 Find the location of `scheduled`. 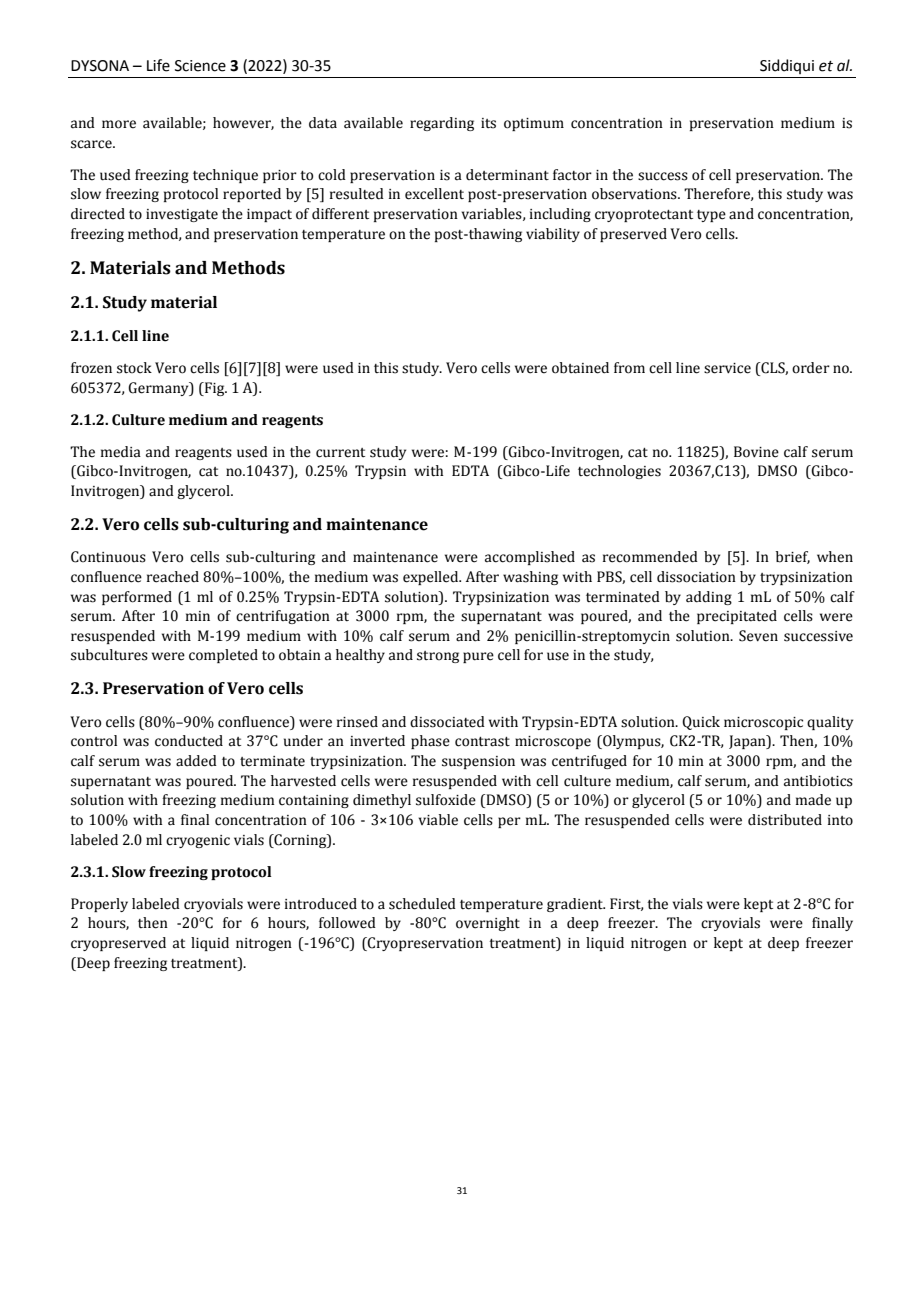

scheduled is located at coordinates (422, 904).
